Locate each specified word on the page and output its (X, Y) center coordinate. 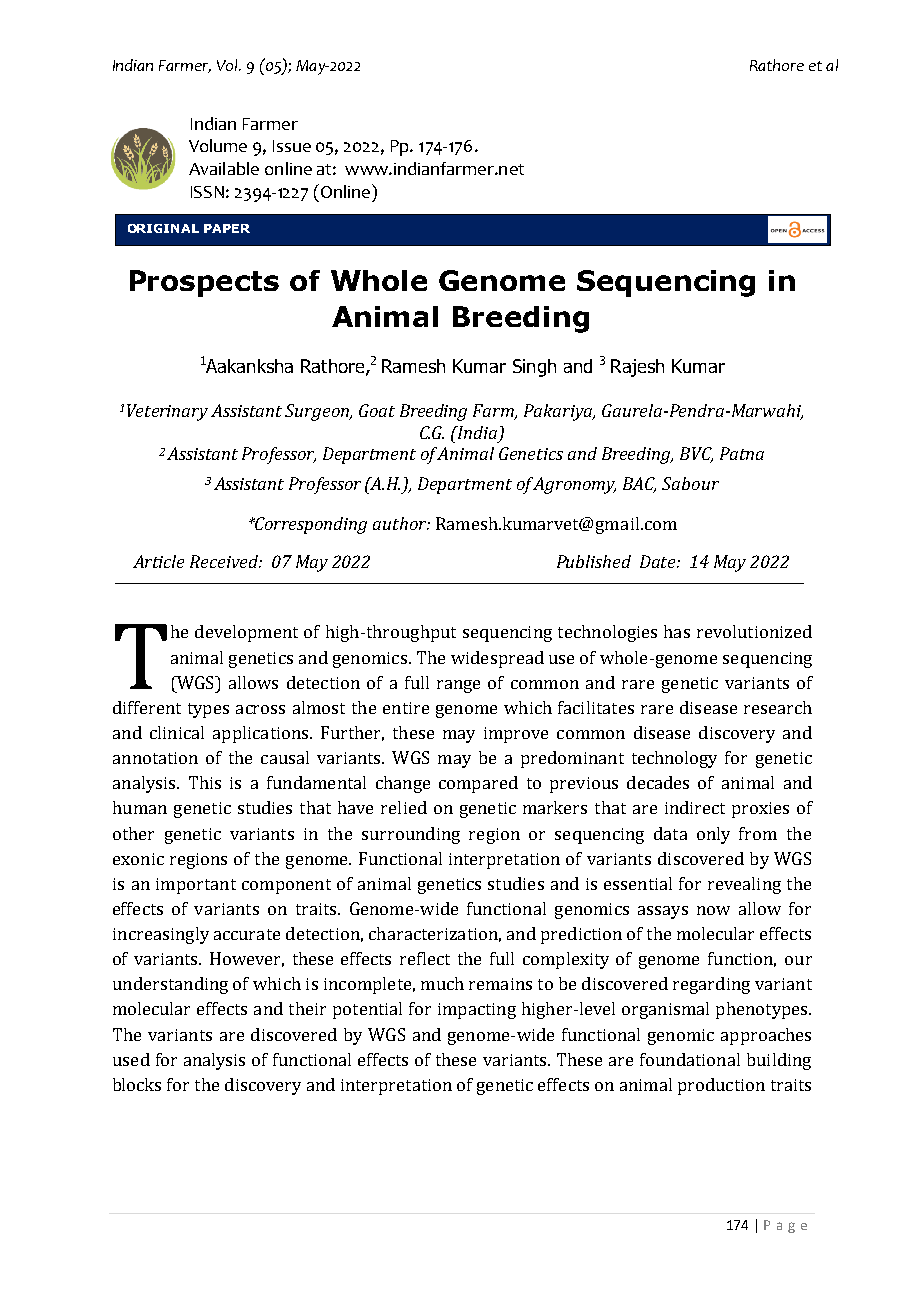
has (677, 631)
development (246, 633)
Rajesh (637, 368)
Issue (292, 146)
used (131, 1059)
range (458, 686)
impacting (477, 1011)
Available (224, 168)
